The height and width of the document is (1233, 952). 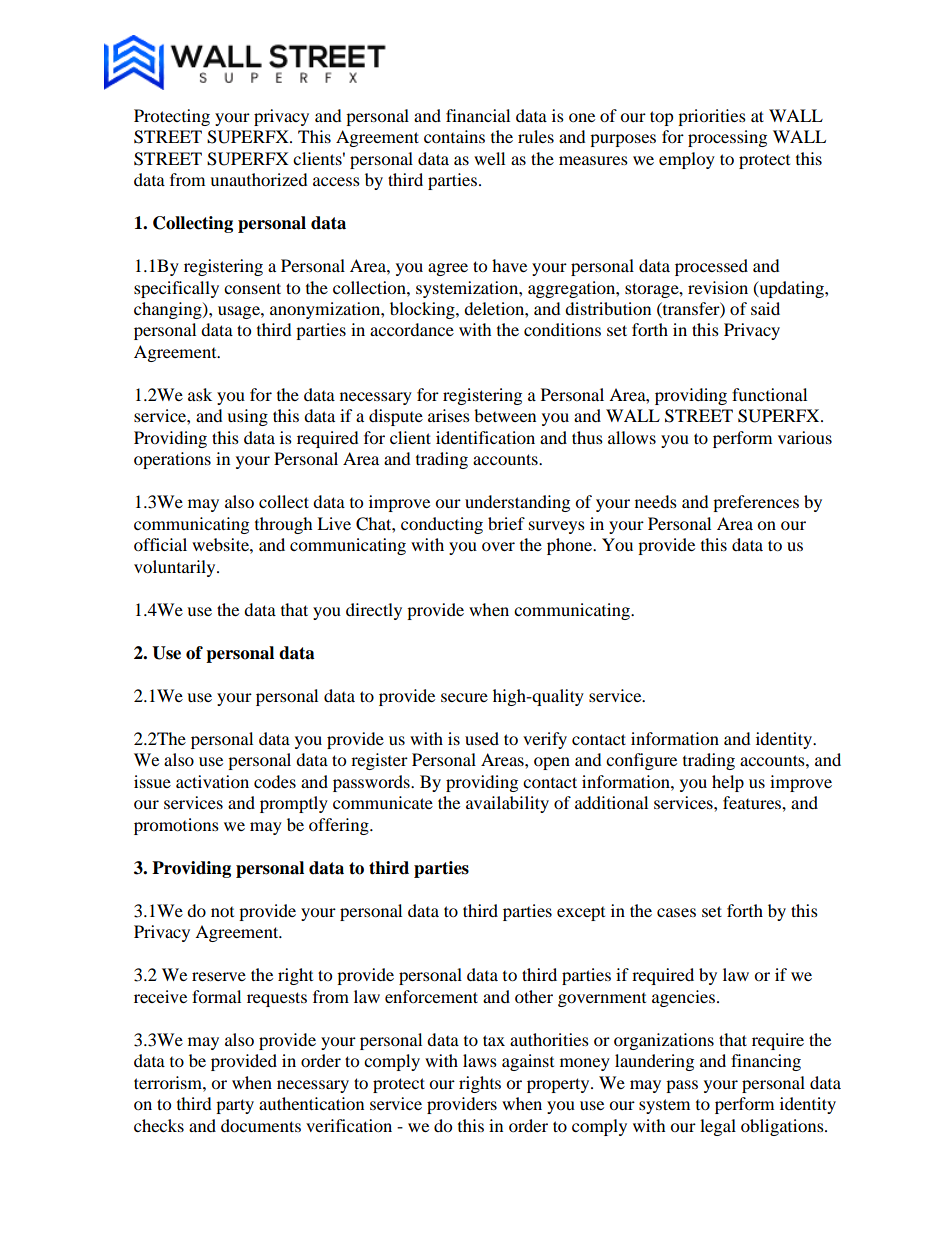 What do you see at coordinates (756, 503) in the document?
I see `preferences` at bounding box center [756, 503].
